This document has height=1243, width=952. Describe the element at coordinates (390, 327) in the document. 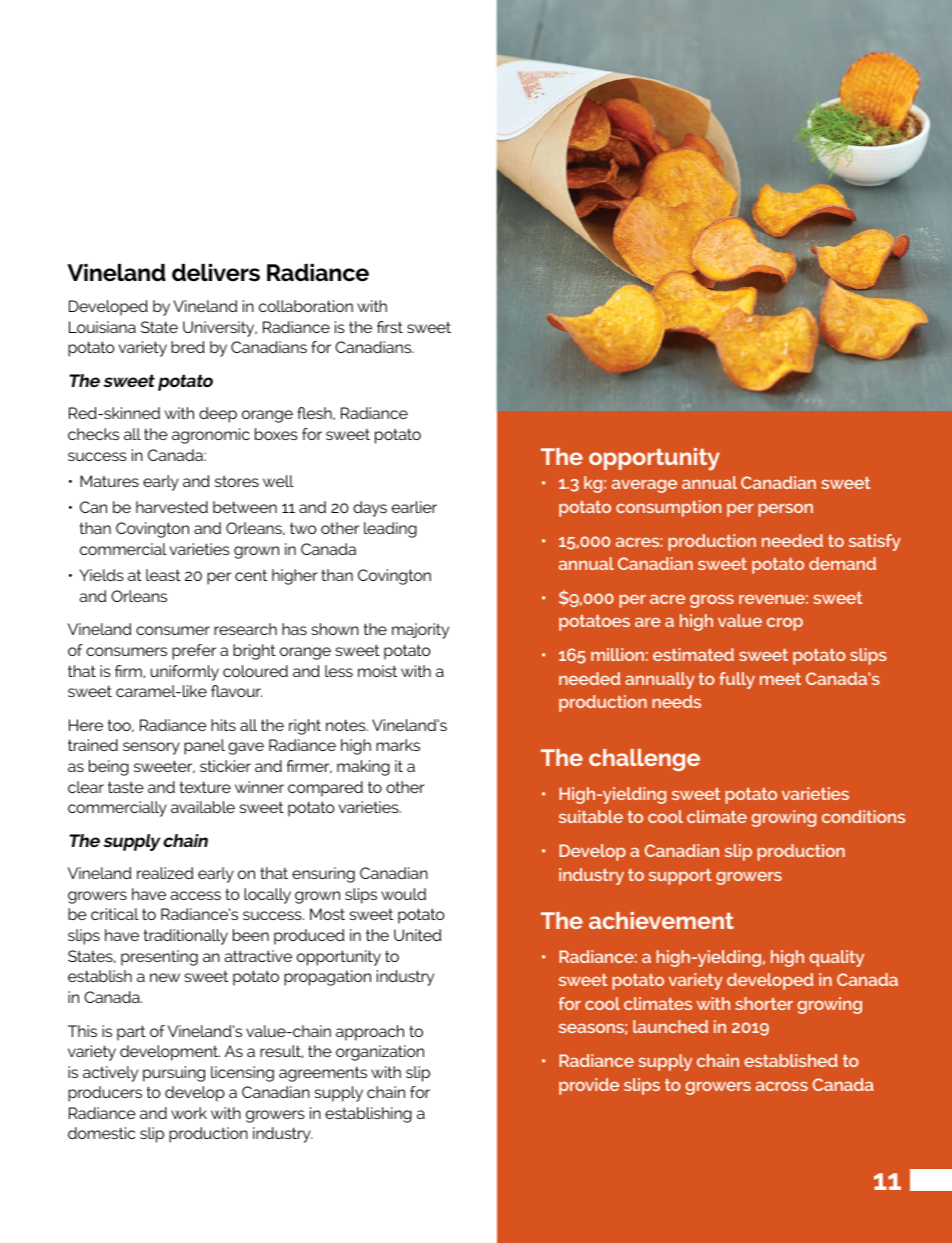

I see `first` at that location.
